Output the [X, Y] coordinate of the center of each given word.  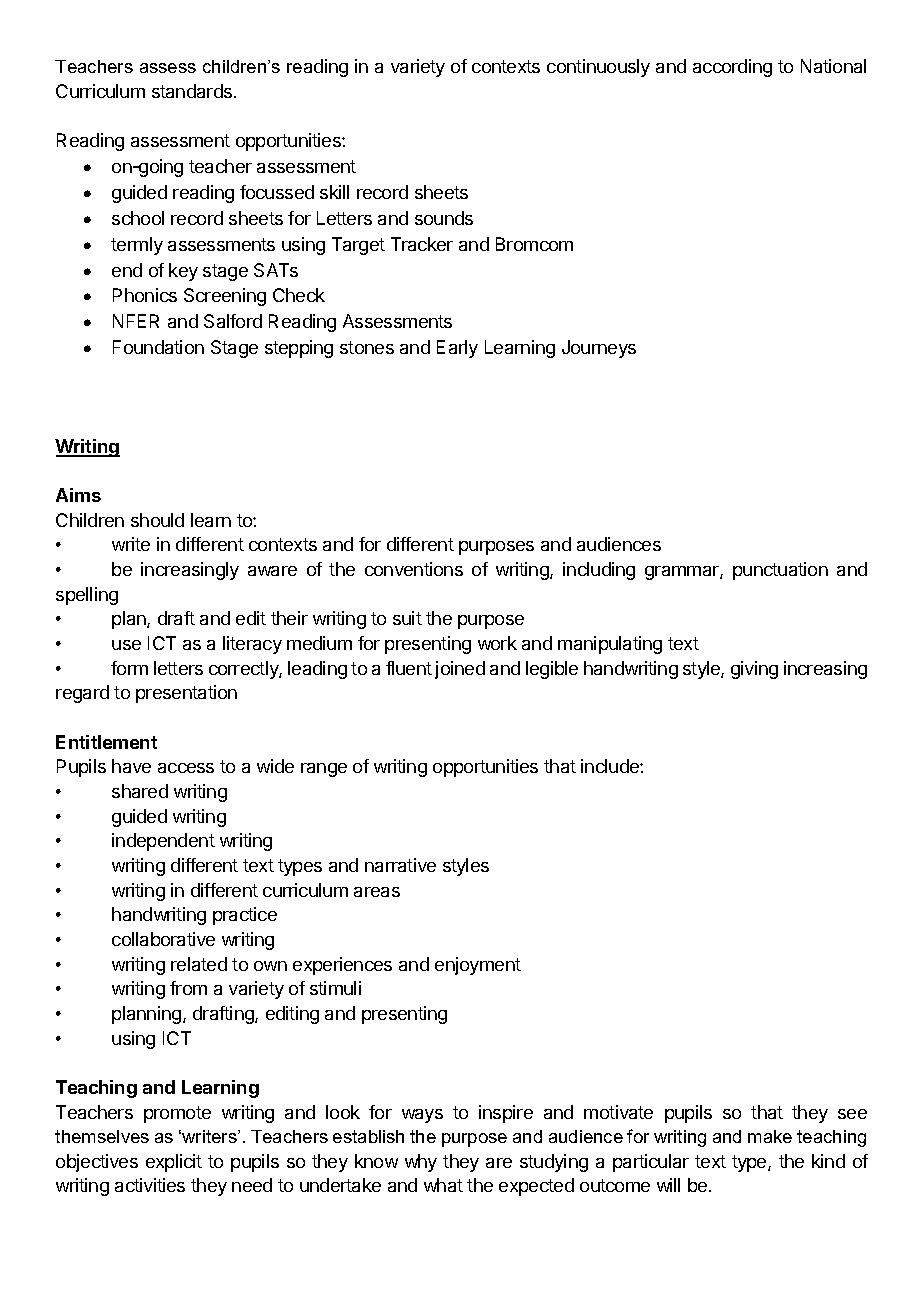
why [421, 1163]
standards [193, 91]
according [732, 68]
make [770, 1136]
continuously [598, 68]
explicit [174, 1163]
